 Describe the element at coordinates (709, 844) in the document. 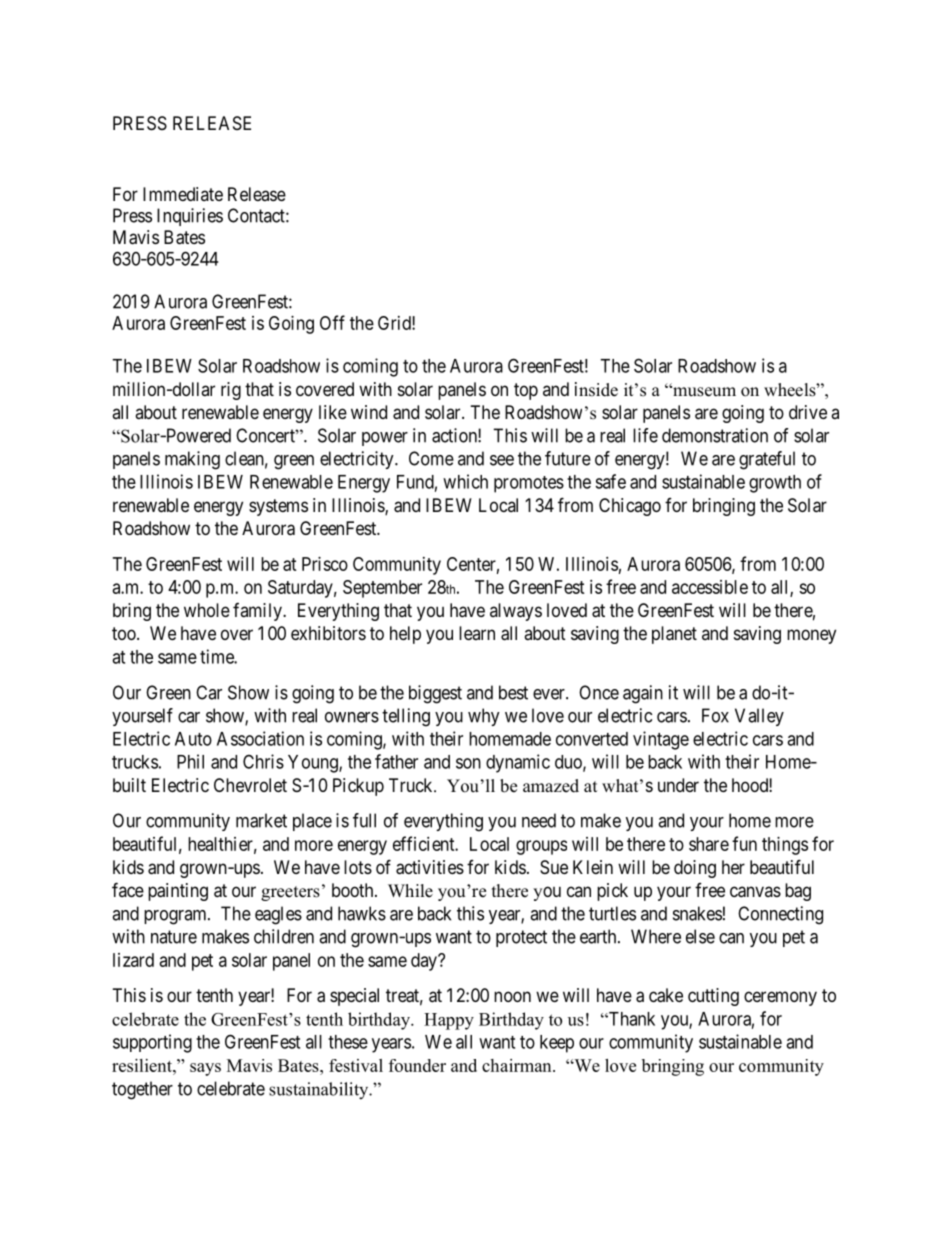

I see `share` at that location.
